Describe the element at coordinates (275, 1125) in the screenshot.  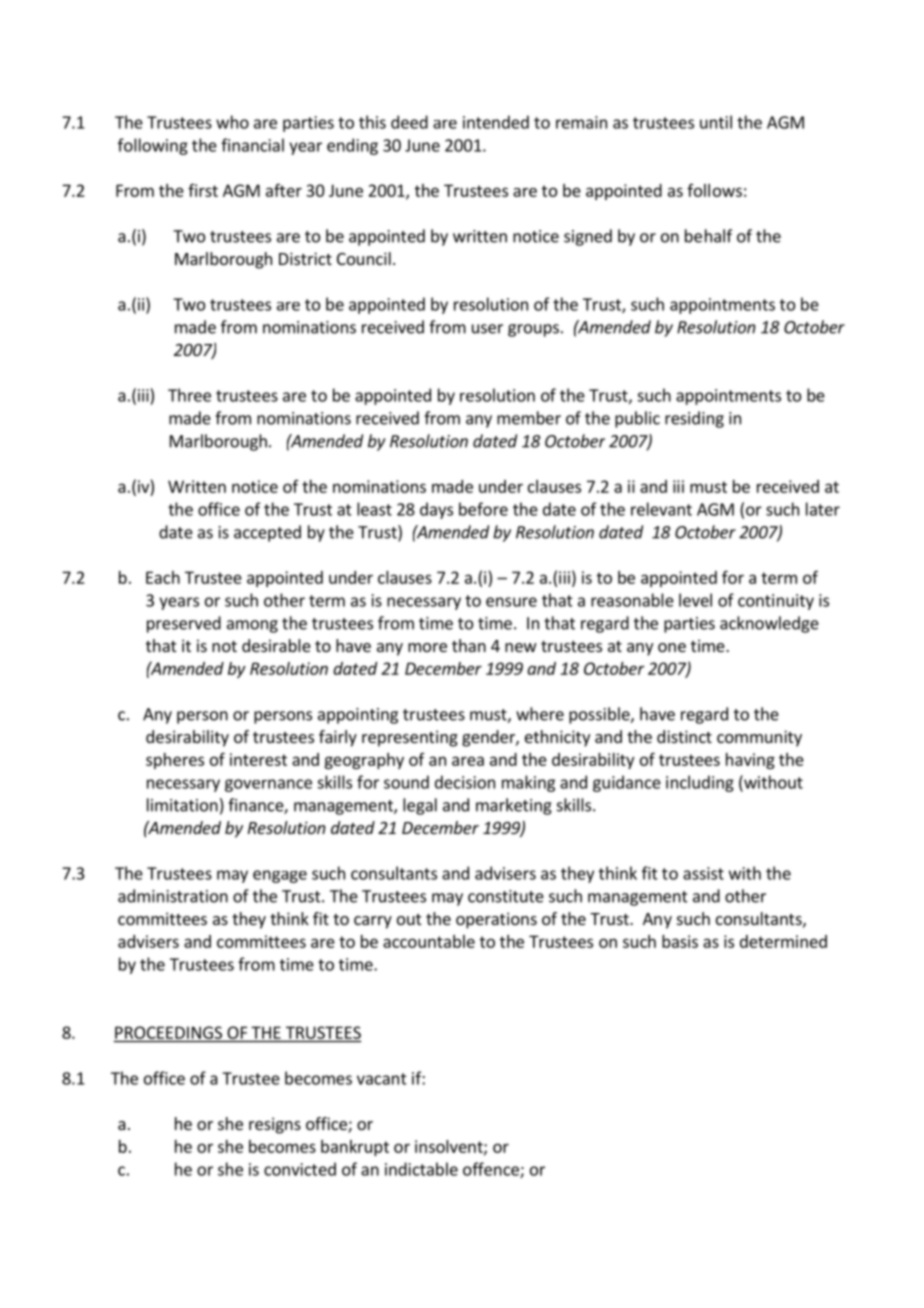
I see `resigns` at that location.
